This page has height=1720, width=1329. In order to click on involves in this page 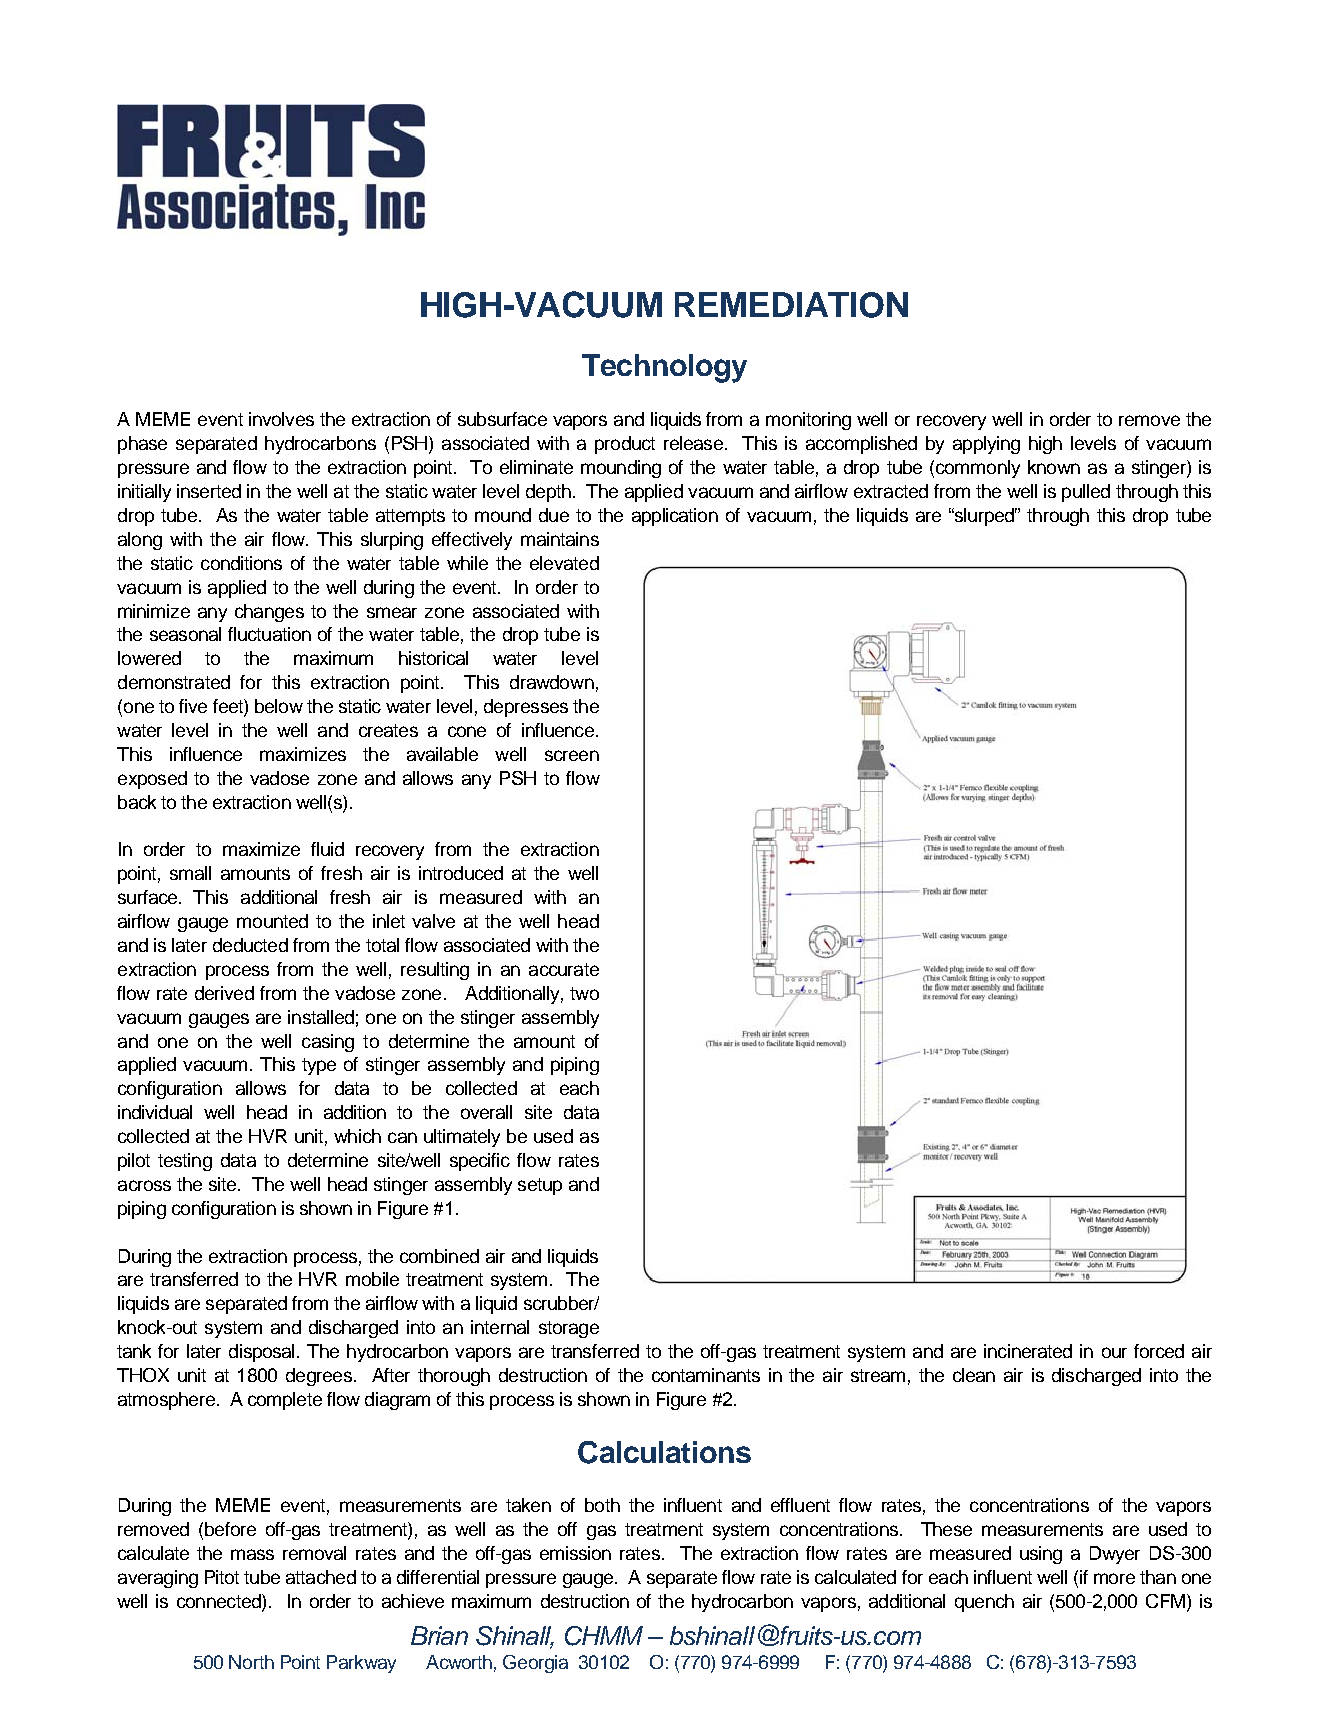, I will do `click(281, 419)`.
